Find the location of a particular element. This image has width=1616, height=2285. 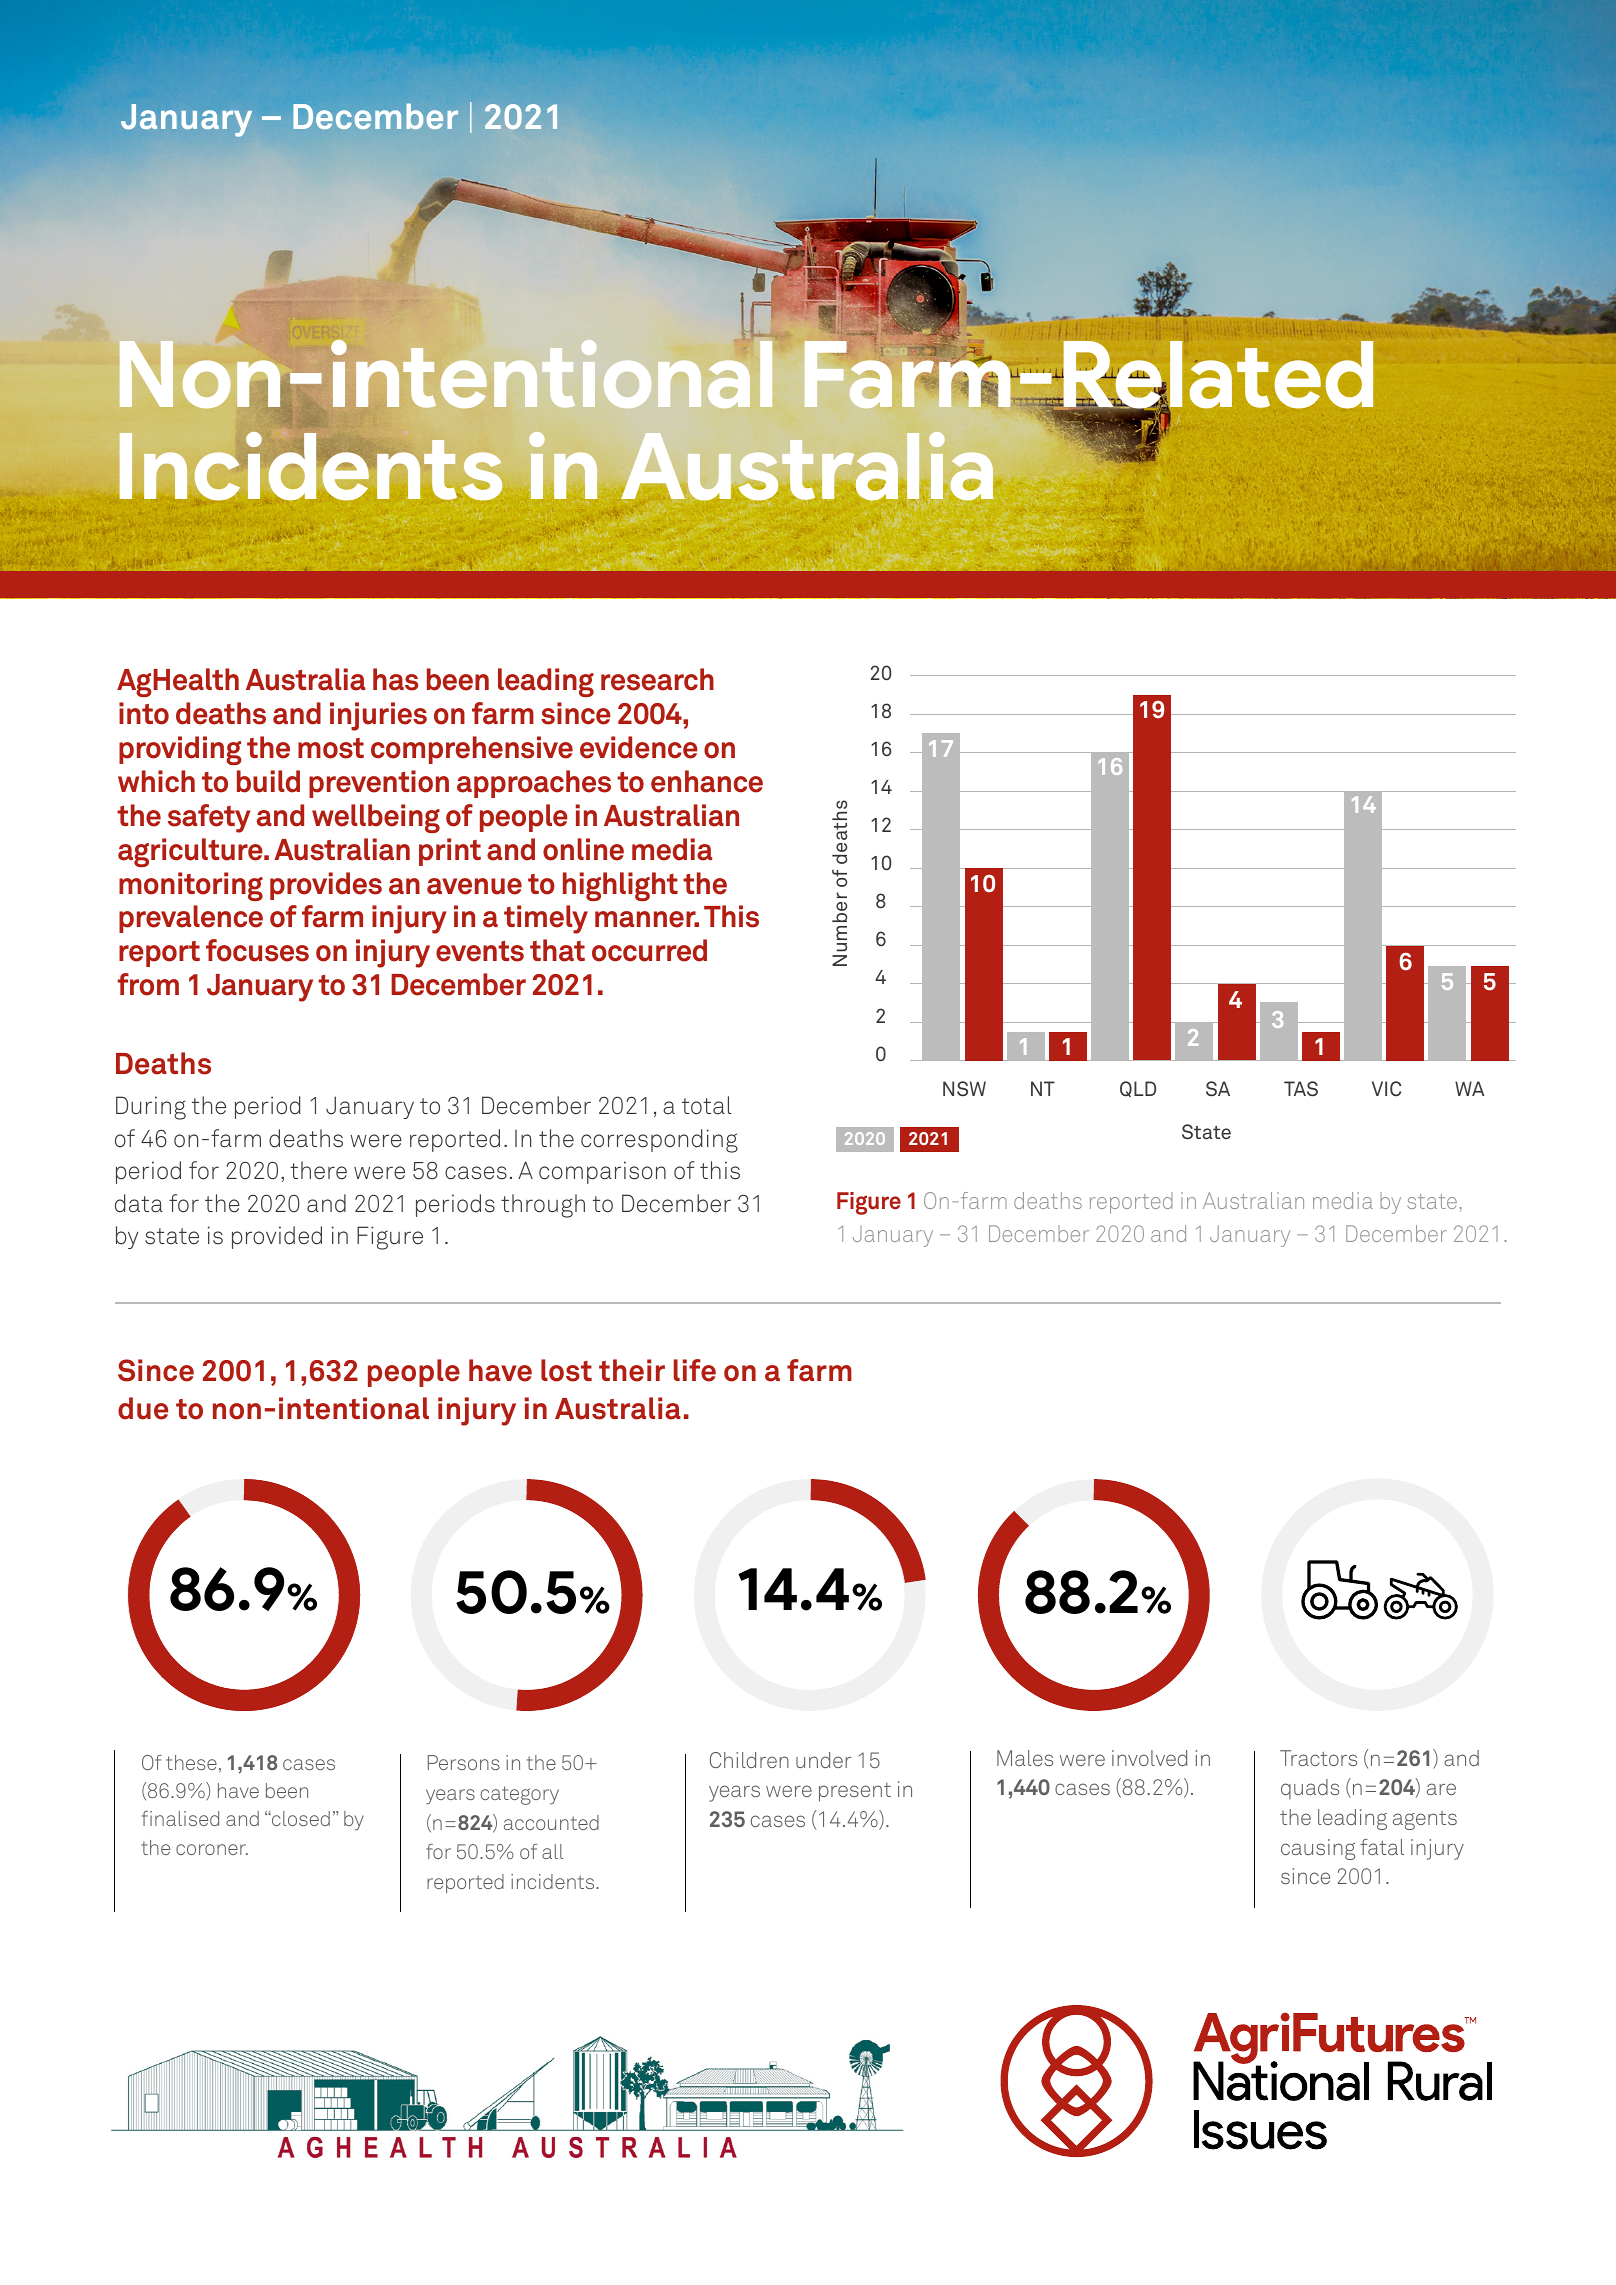

closed is located at coordinates (300, 1818).
